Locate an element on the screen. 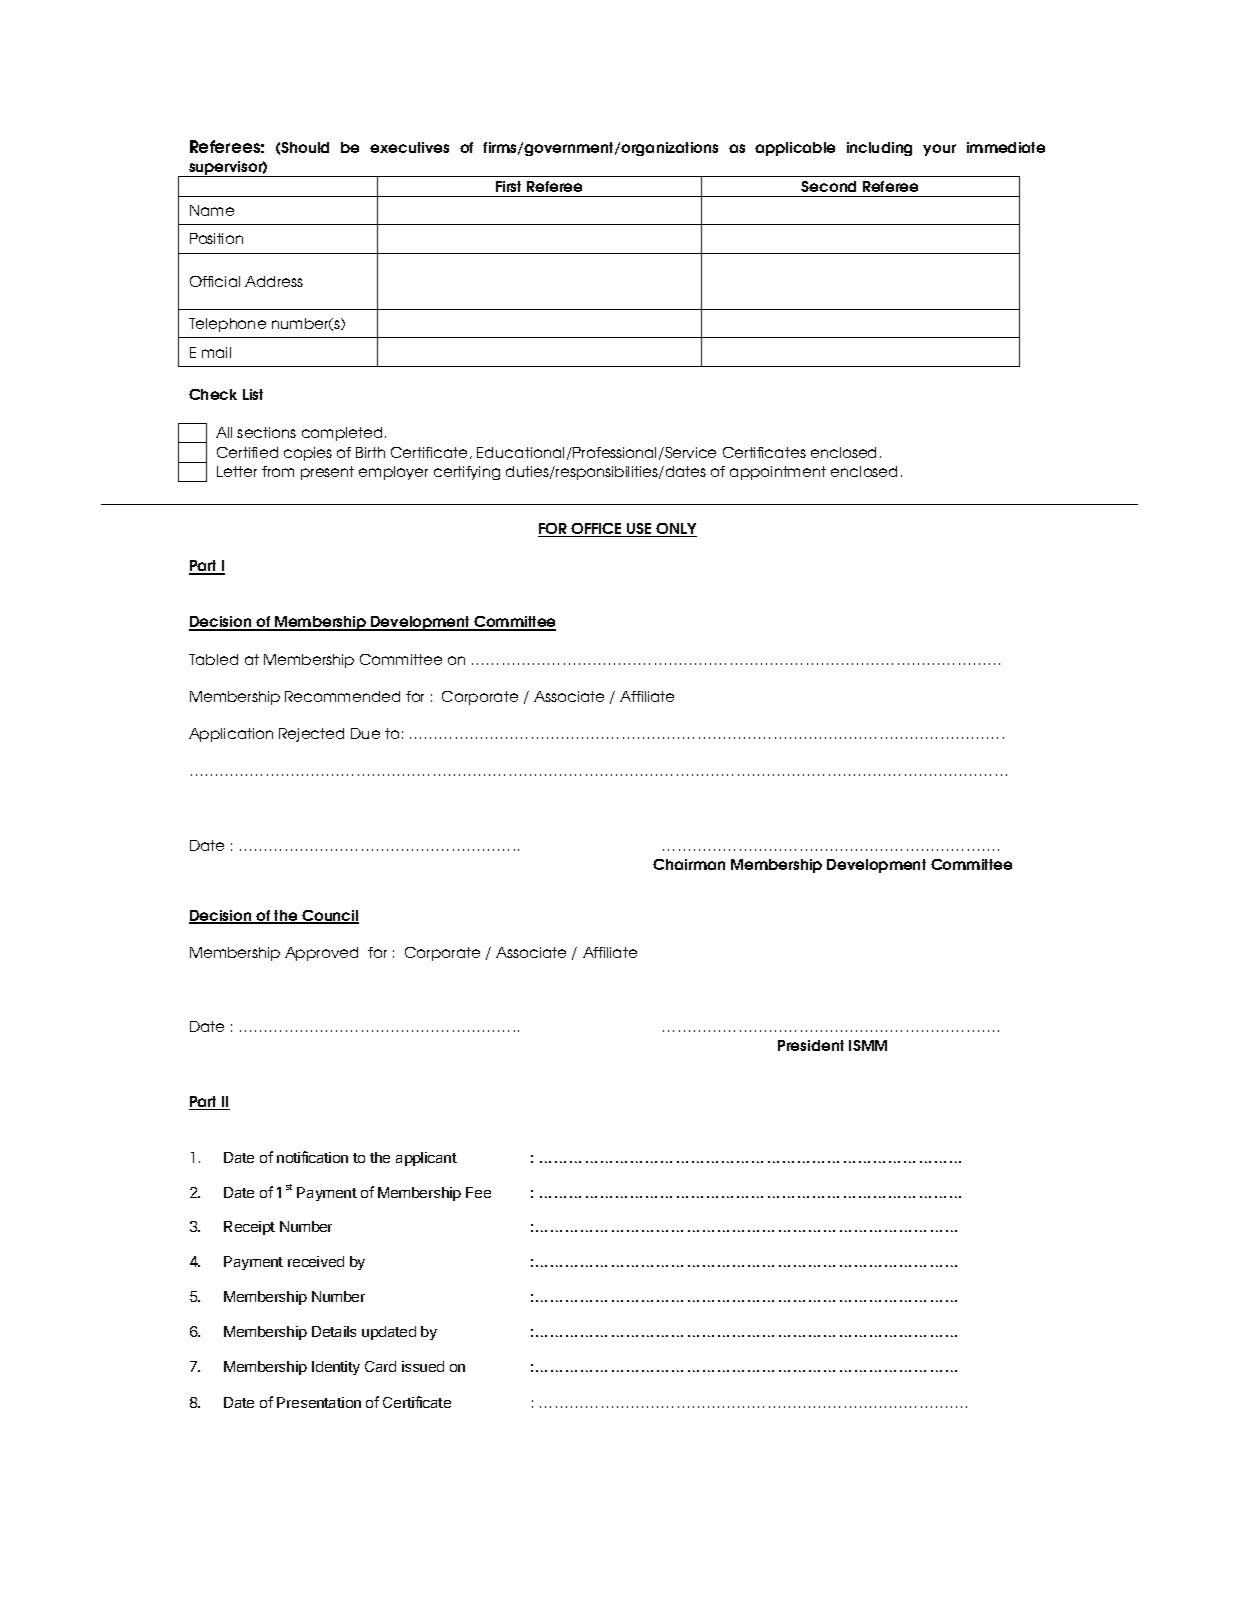  Approved is located at coordinates (321, 954).
